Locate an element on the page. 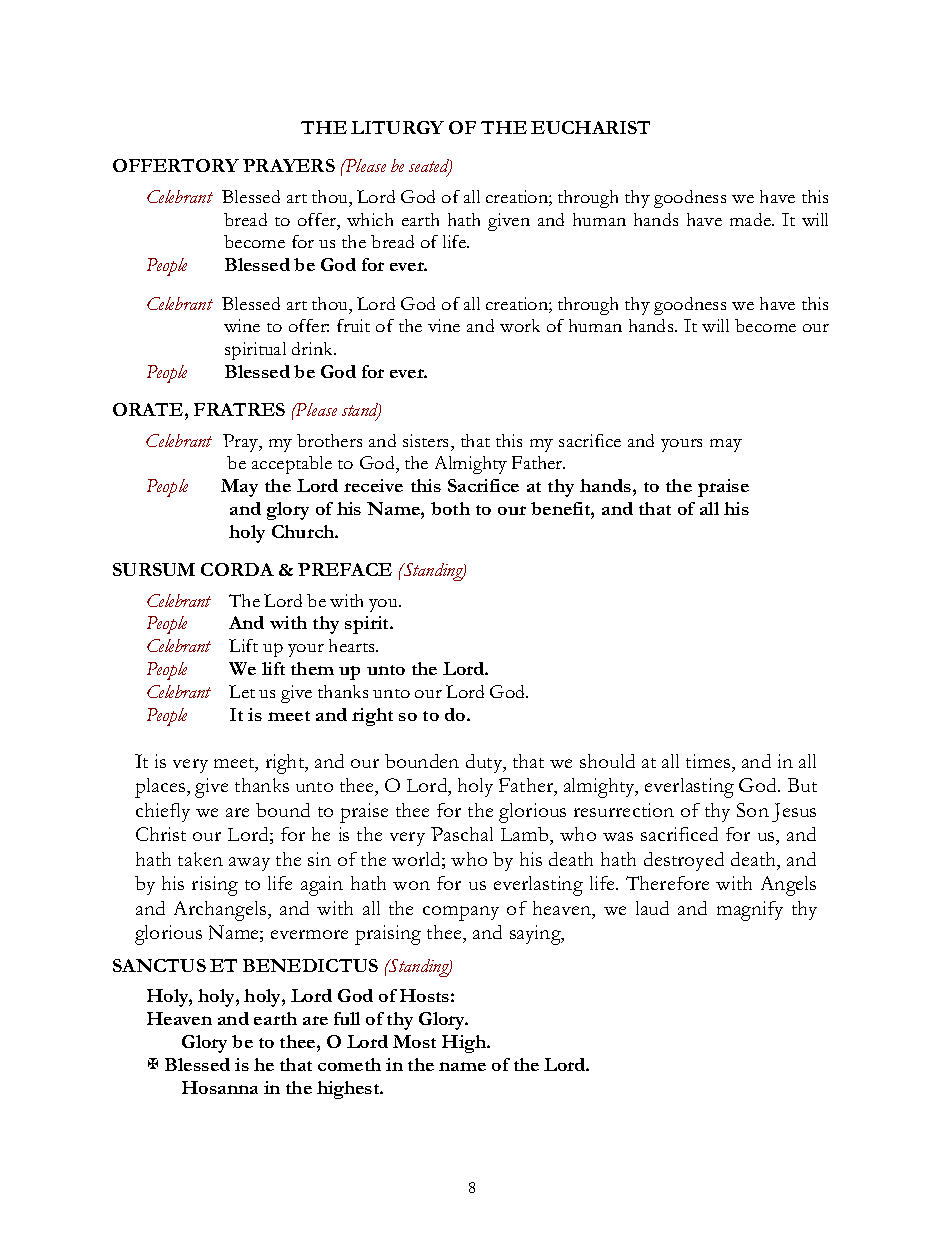 The width and height of the document is (952, 1233). Most is located at coordinates (414, 1041).
